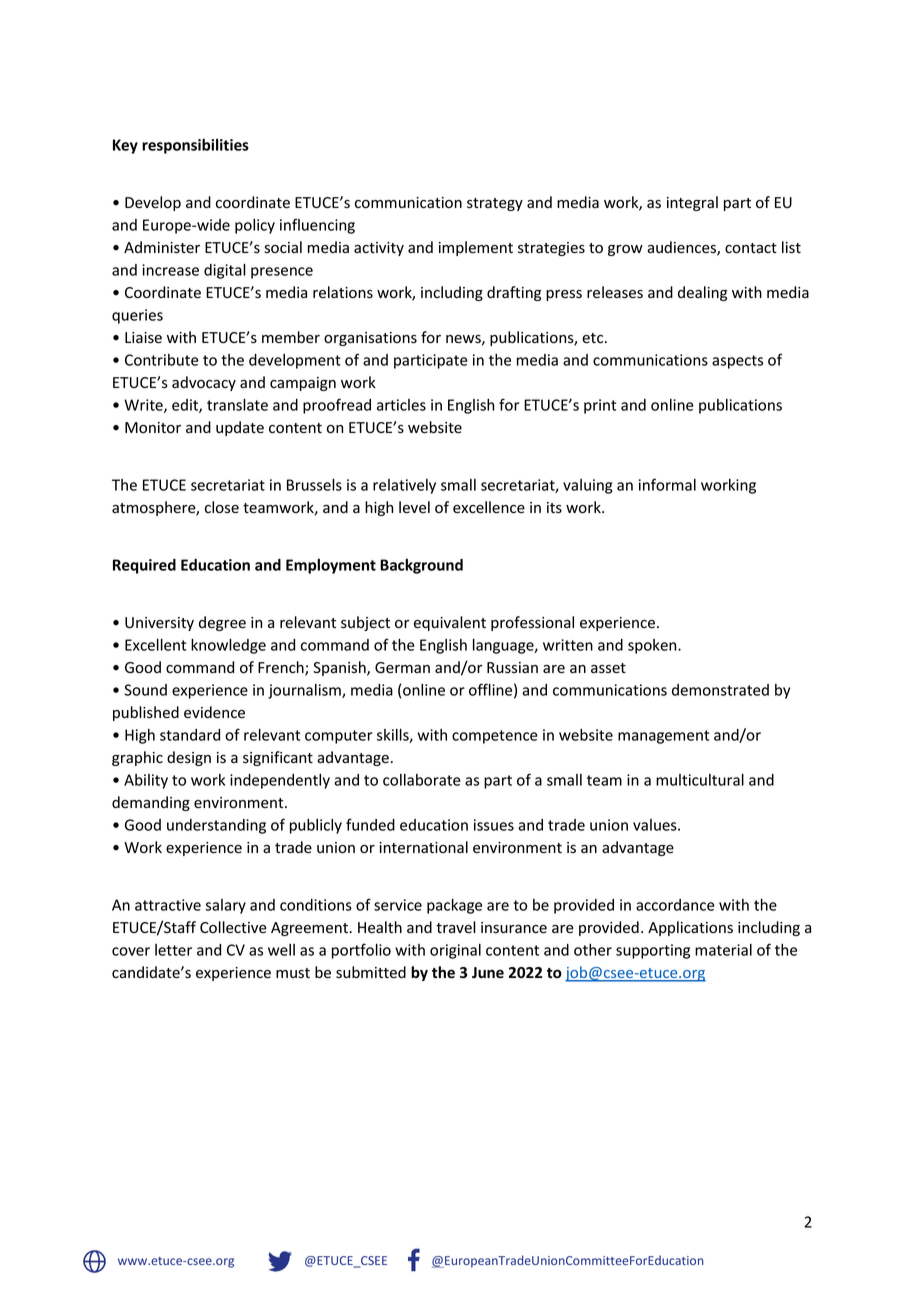  I want to click on update, so click(240, 428).
